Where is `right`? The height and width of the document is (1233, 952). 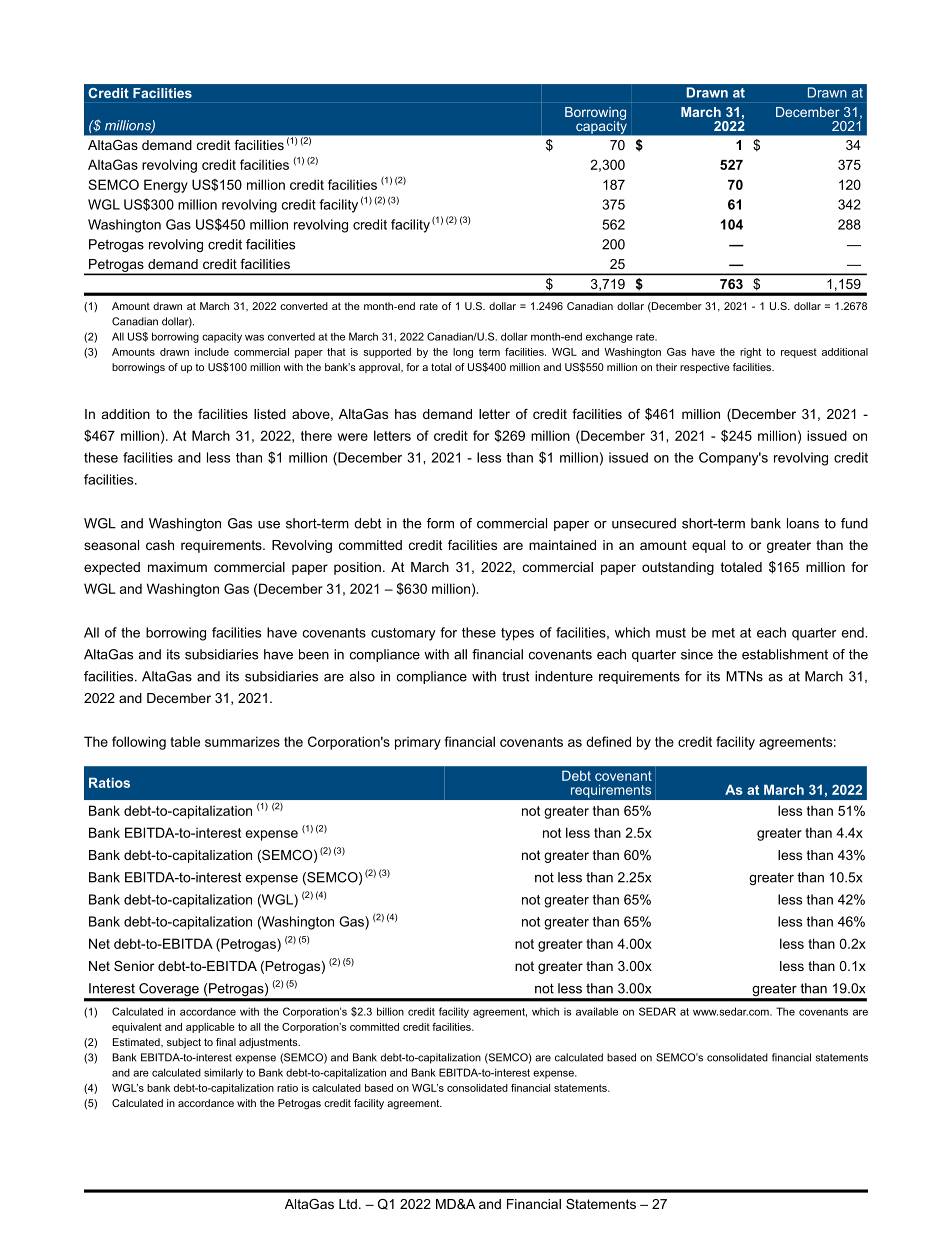
right is located at coordinates (750, 353).
